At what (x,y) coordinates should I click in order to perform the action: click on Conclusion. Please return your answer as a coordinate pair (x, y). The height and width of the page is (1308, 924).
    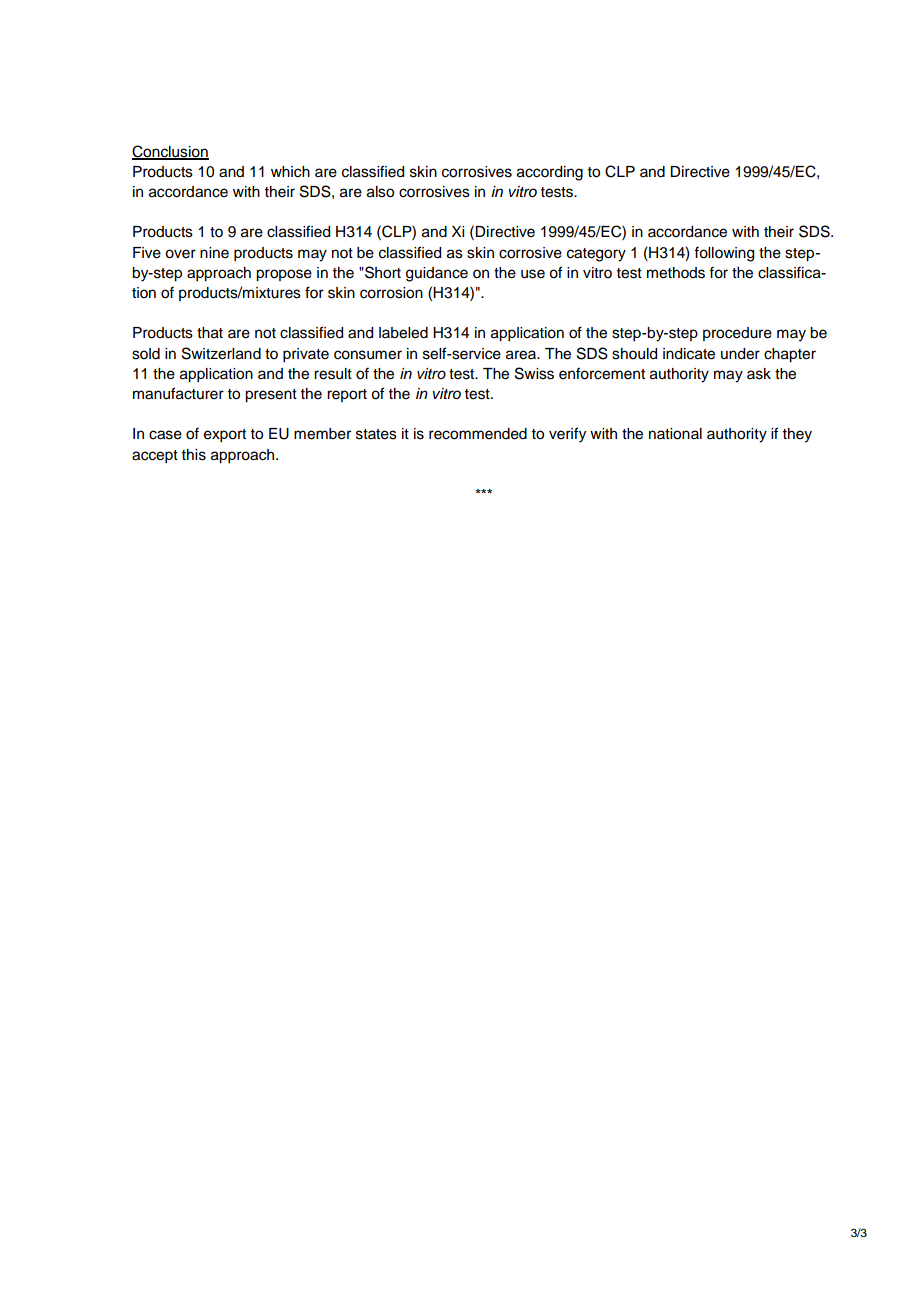
    Looking at the image, I should click on (170, 152).
